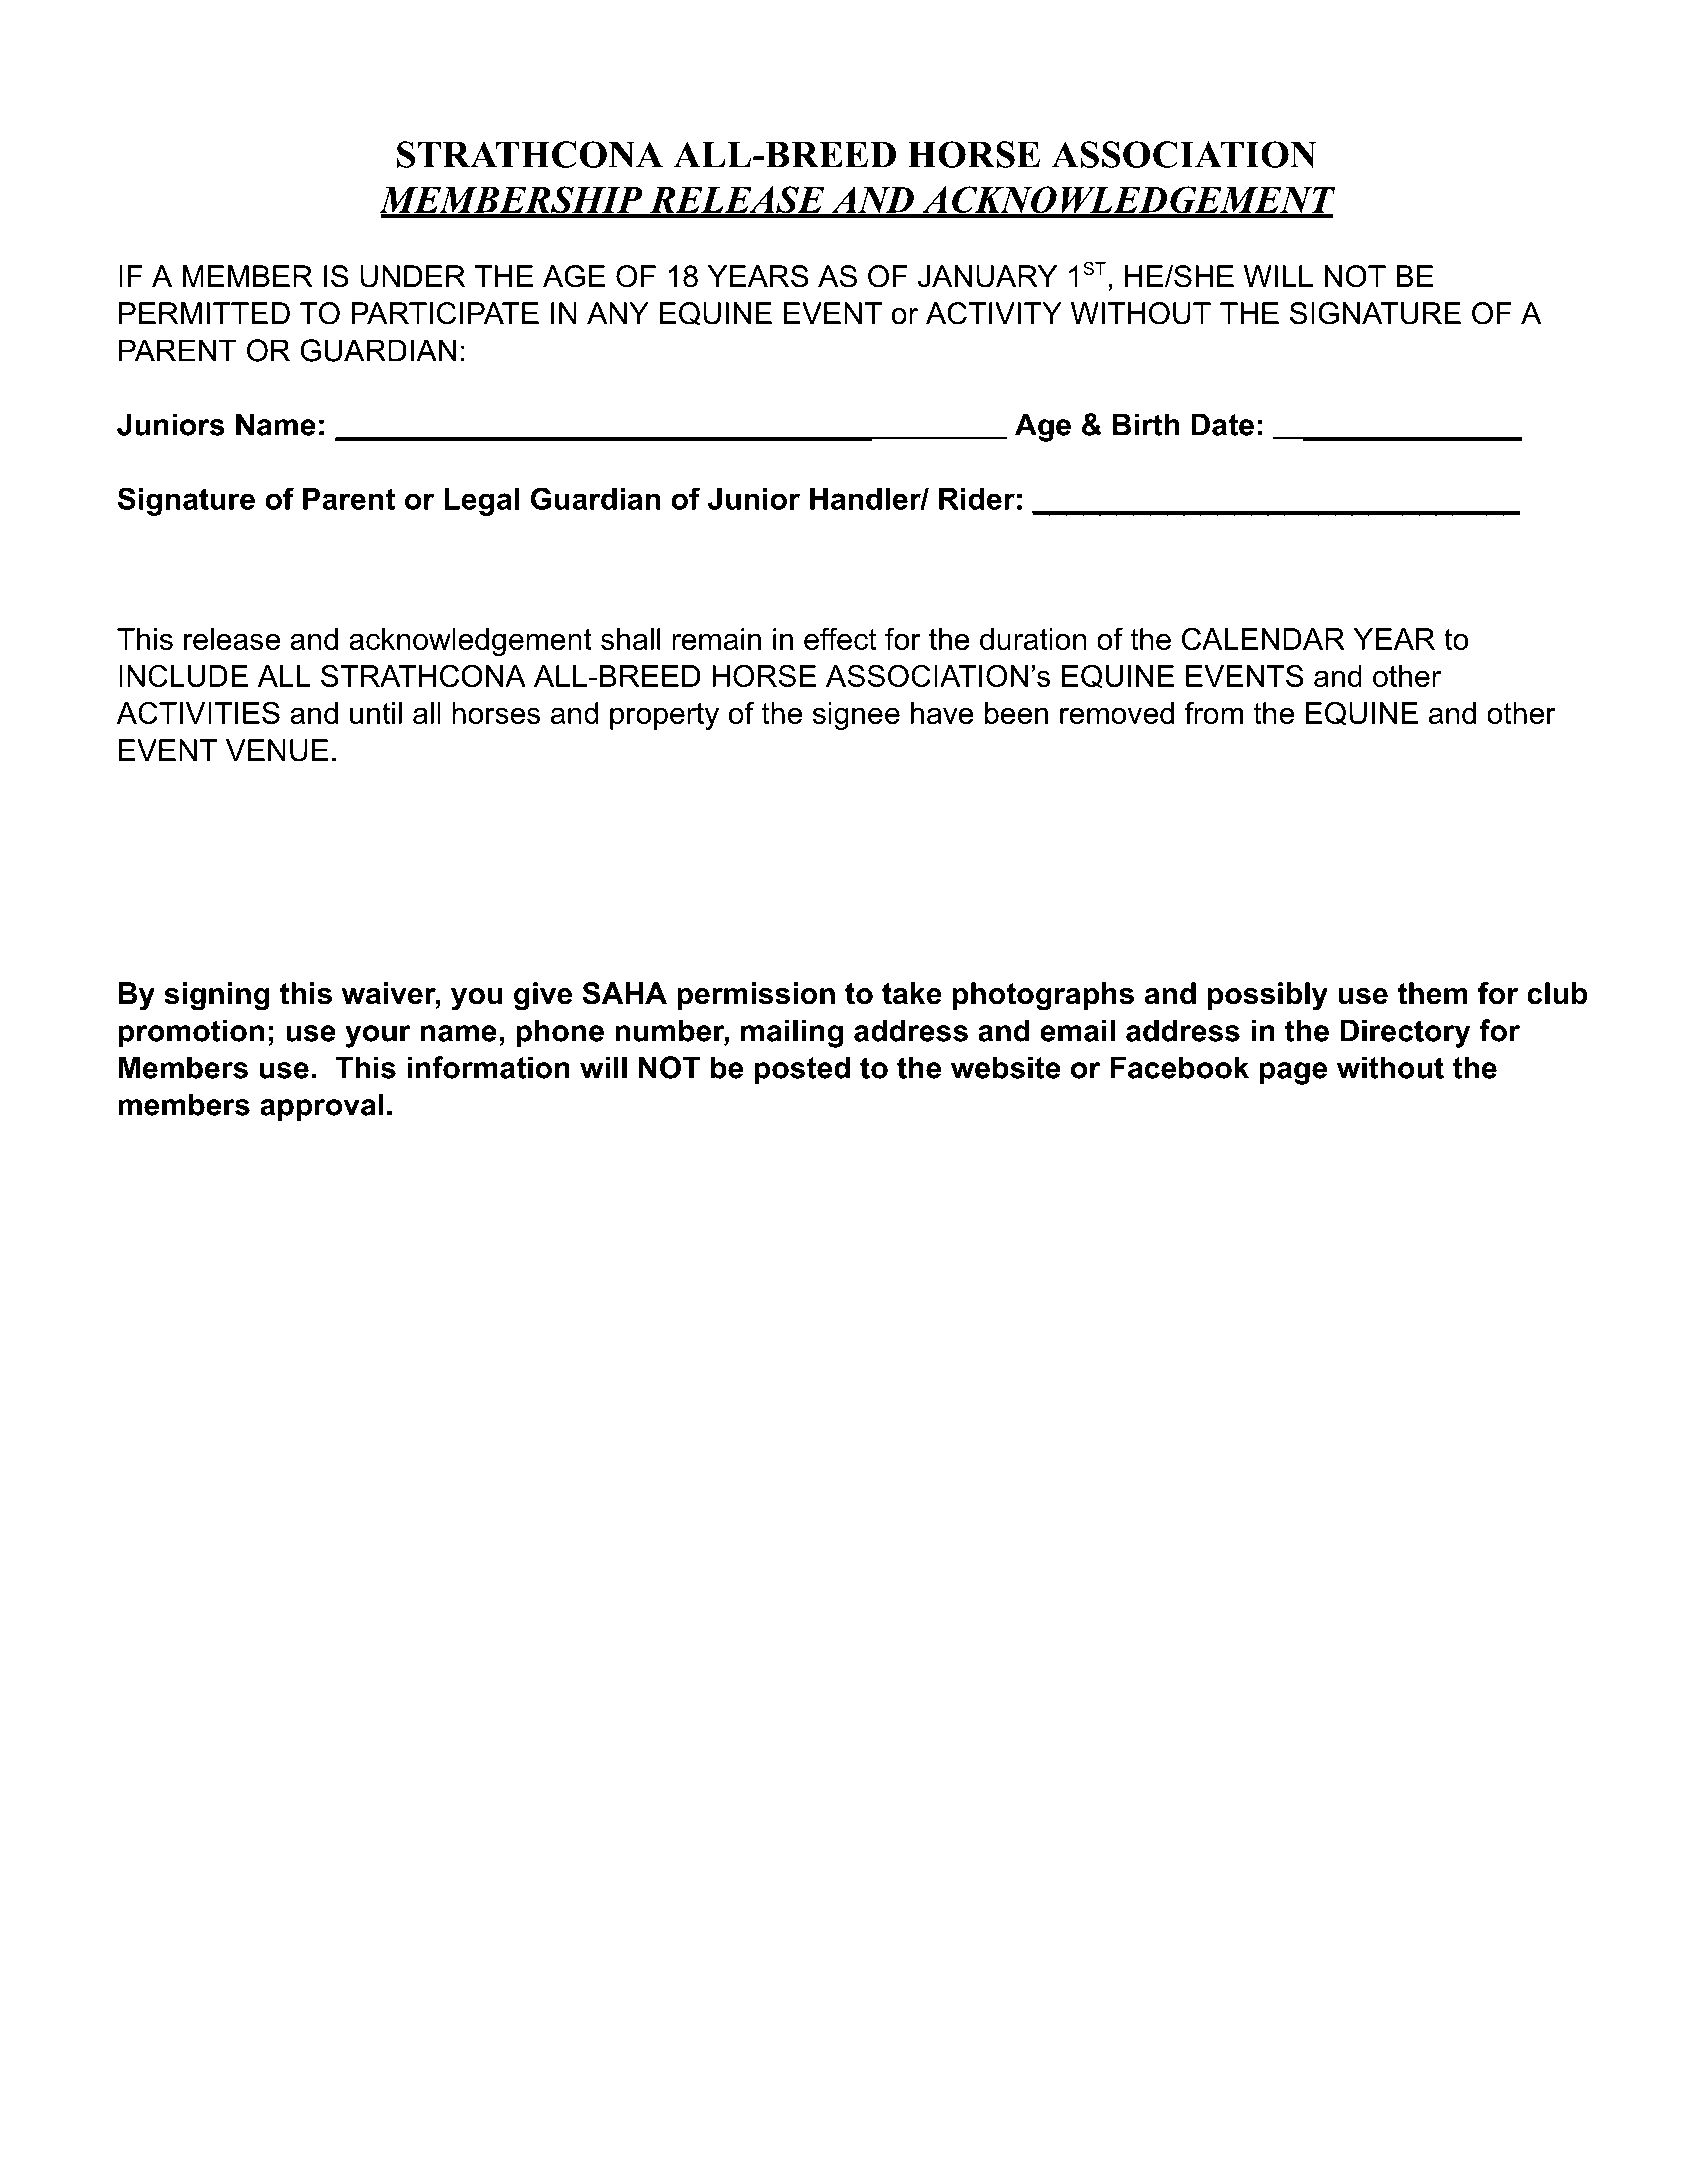 Image resolution: width=1681 pixels, height=2176 pixels. I want to click on approval, so click(322, 1107).
